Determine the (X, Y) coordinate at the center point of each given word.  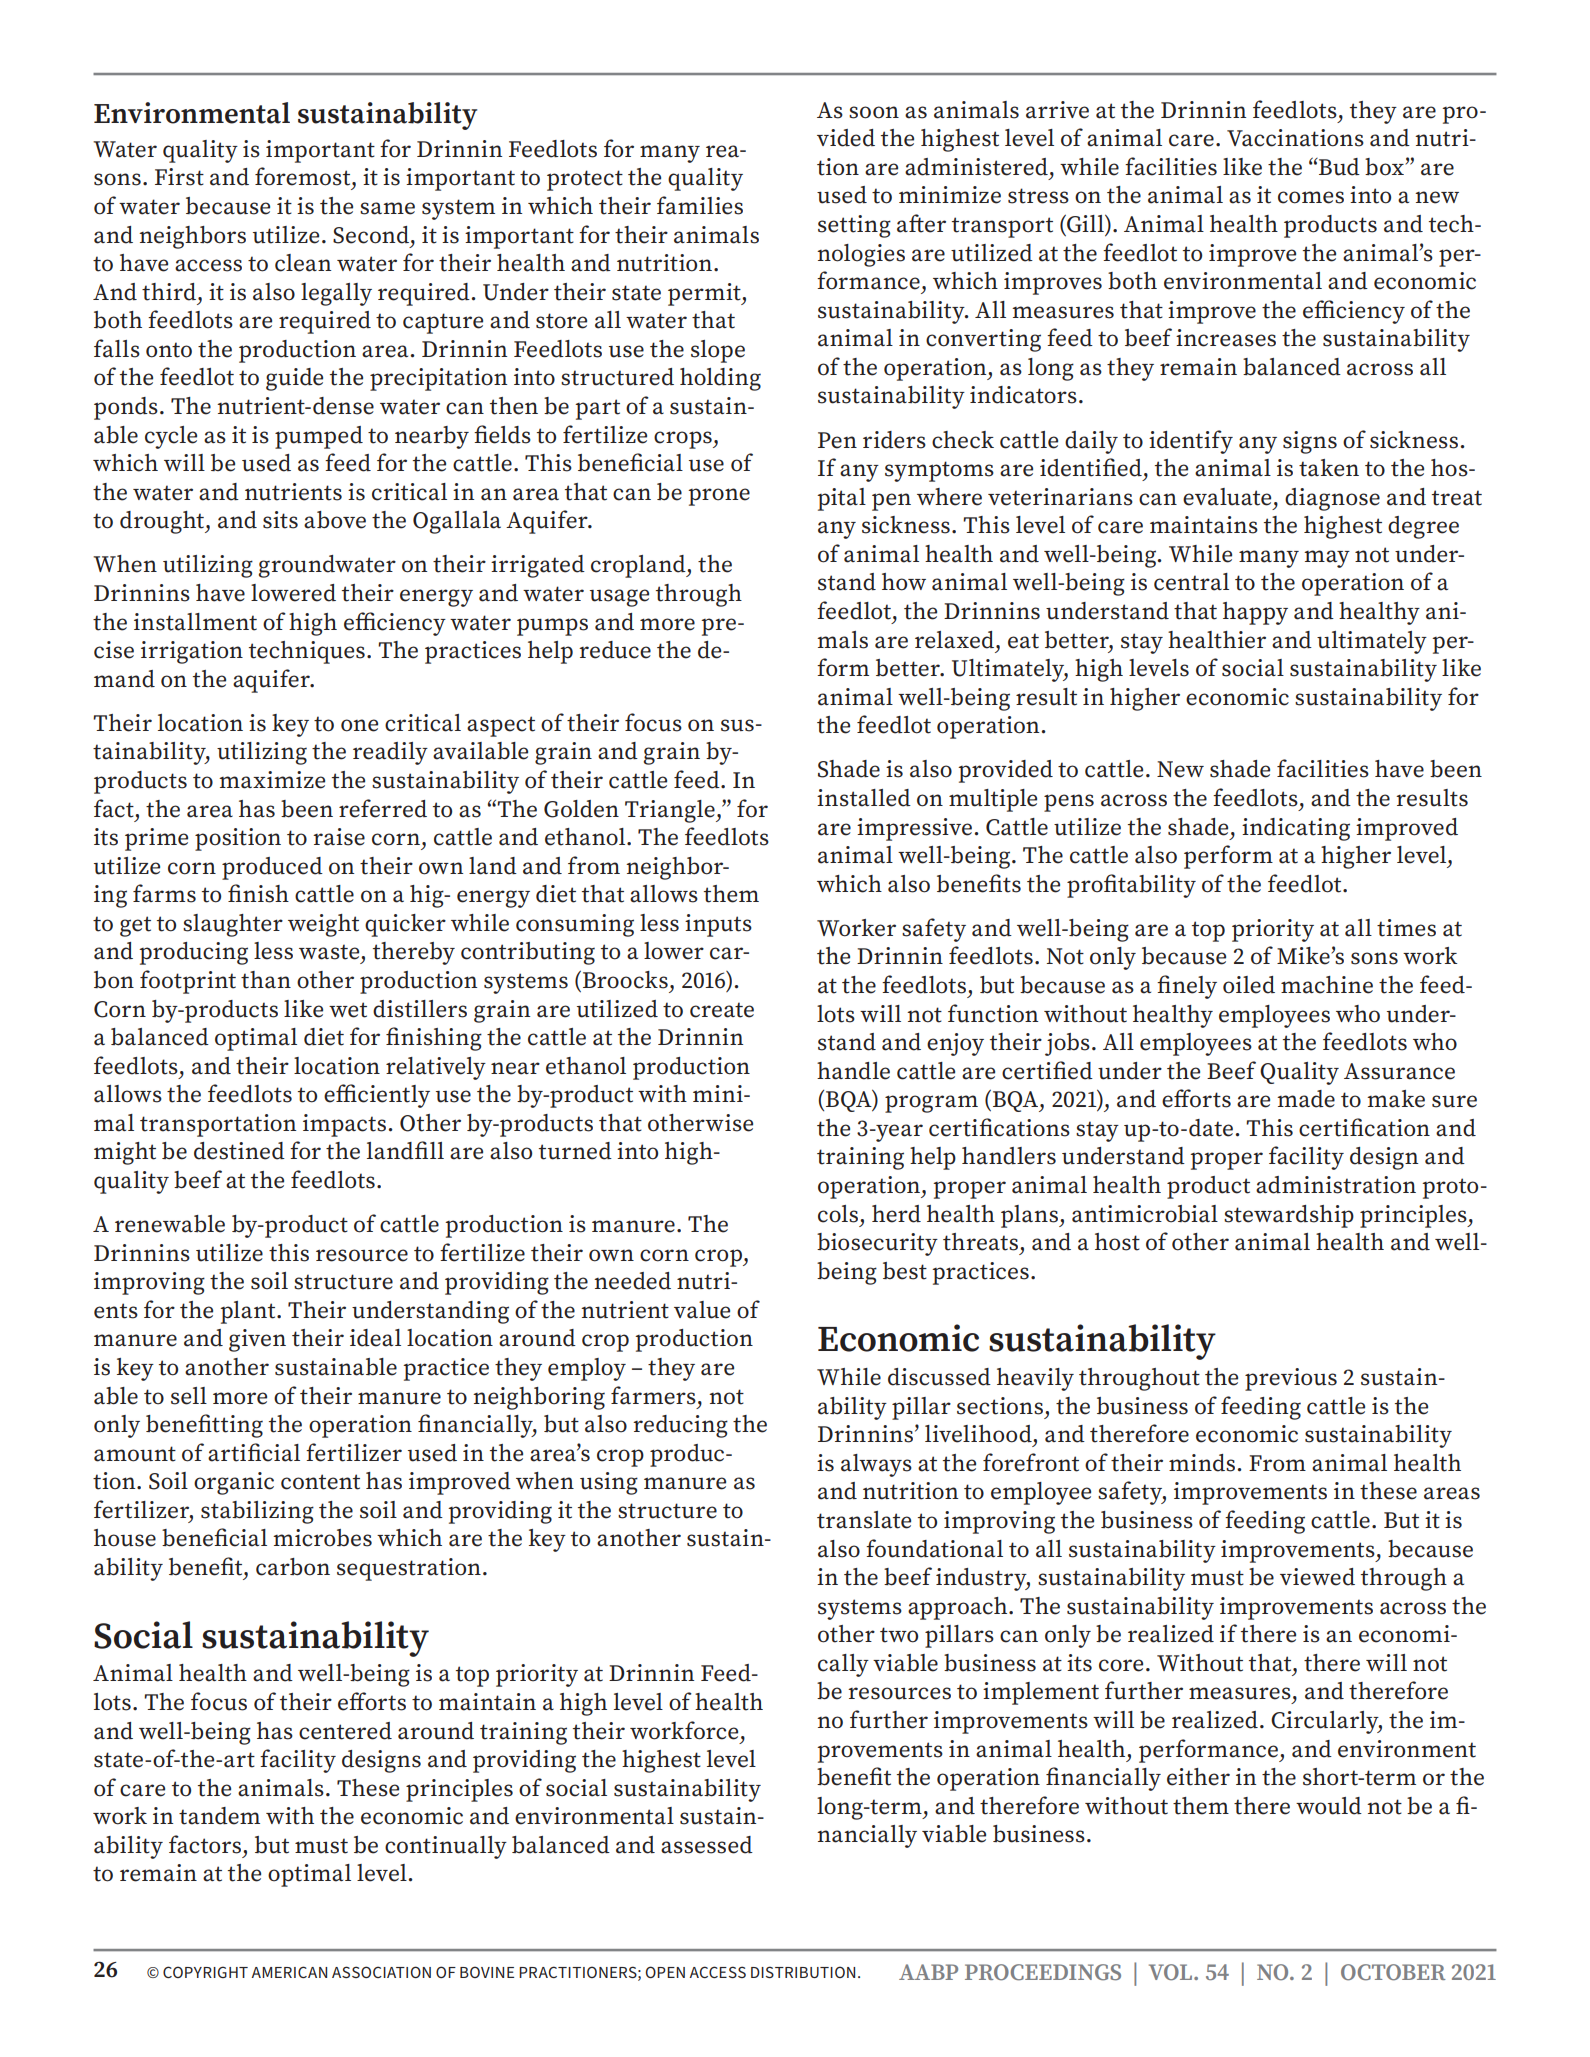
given (257, 1340)
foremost (304, 176)
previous (1291, 1379)
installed (864, 798)
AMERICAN (289, 1972)
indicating (1296, 829)
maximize (272, 780)
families (700, 205)
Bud (1338, 167)
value (702, 1310)
